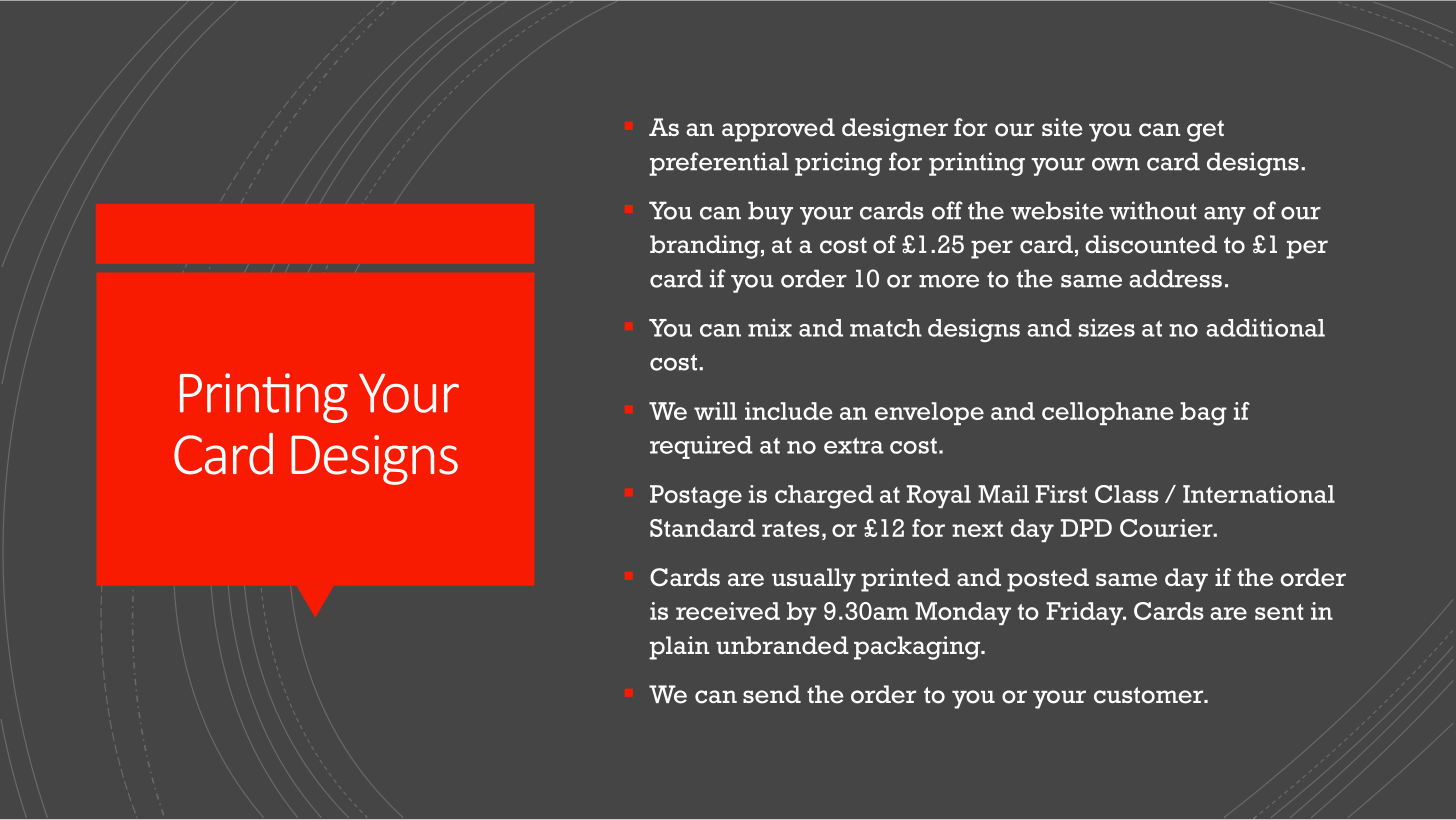 The width and height of the screenshot is (1456, 820). Describe the element at coordinates (1203, 414) in the screenshot. I see `bag` at that location.
